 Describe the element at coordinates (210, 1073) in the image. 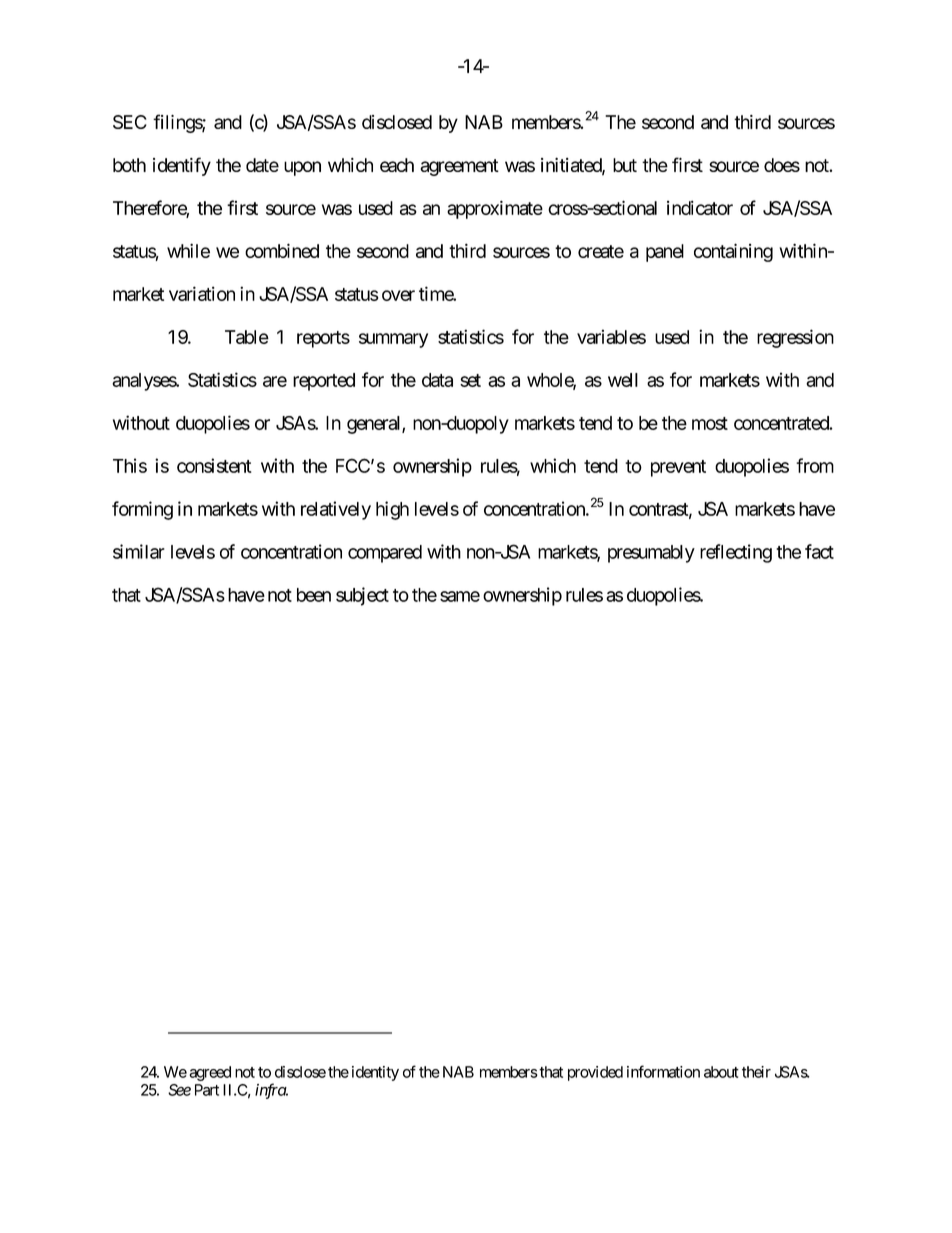

I see `agreed` at that location.
